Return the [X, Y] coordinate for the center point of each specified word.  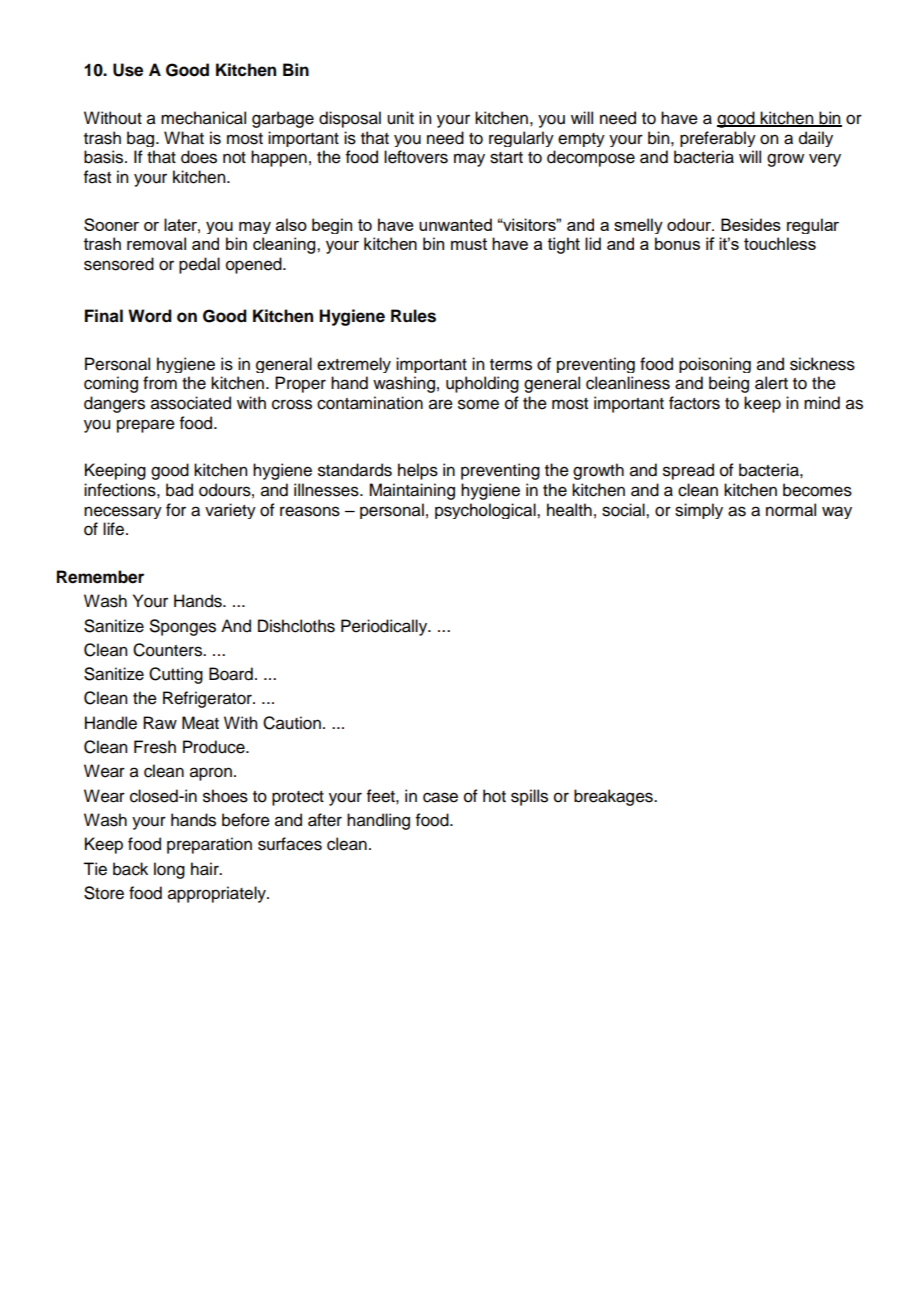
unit [400, 118]
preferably [718, 139]
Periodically [385, 627]
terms [511, 365]
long [169, 870]
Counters [168, 650]
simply [699, 511]
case [440, 797]
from [160, 383]
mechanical [203, 118]
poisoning [715, 365]
